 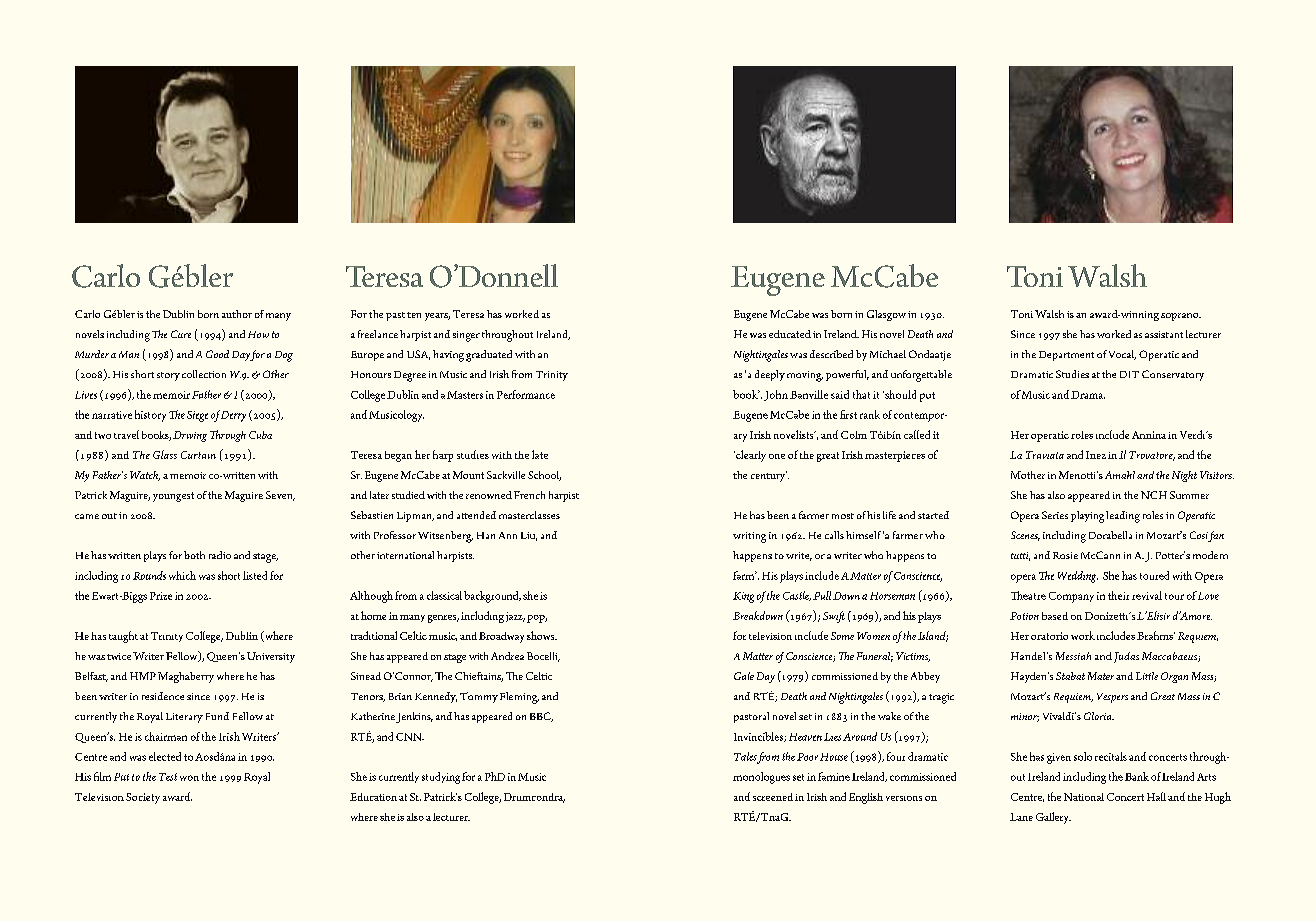 What do you see at coordinates (271, 657) in the page?
I see `University` at bounding box center [271, 657].
